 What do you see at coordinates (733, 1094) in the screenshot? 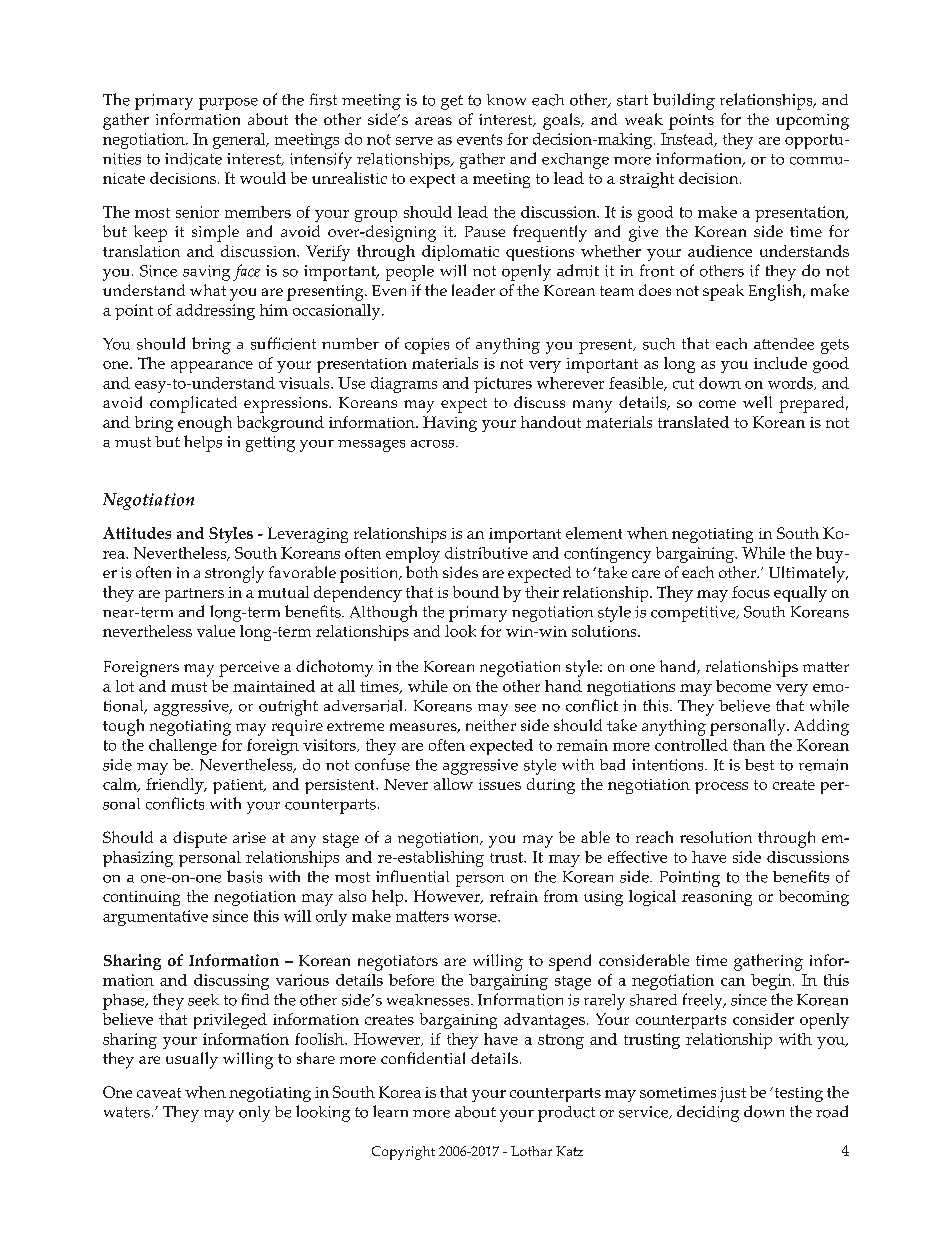
I see `just` at bounding box center [733, 1094].
